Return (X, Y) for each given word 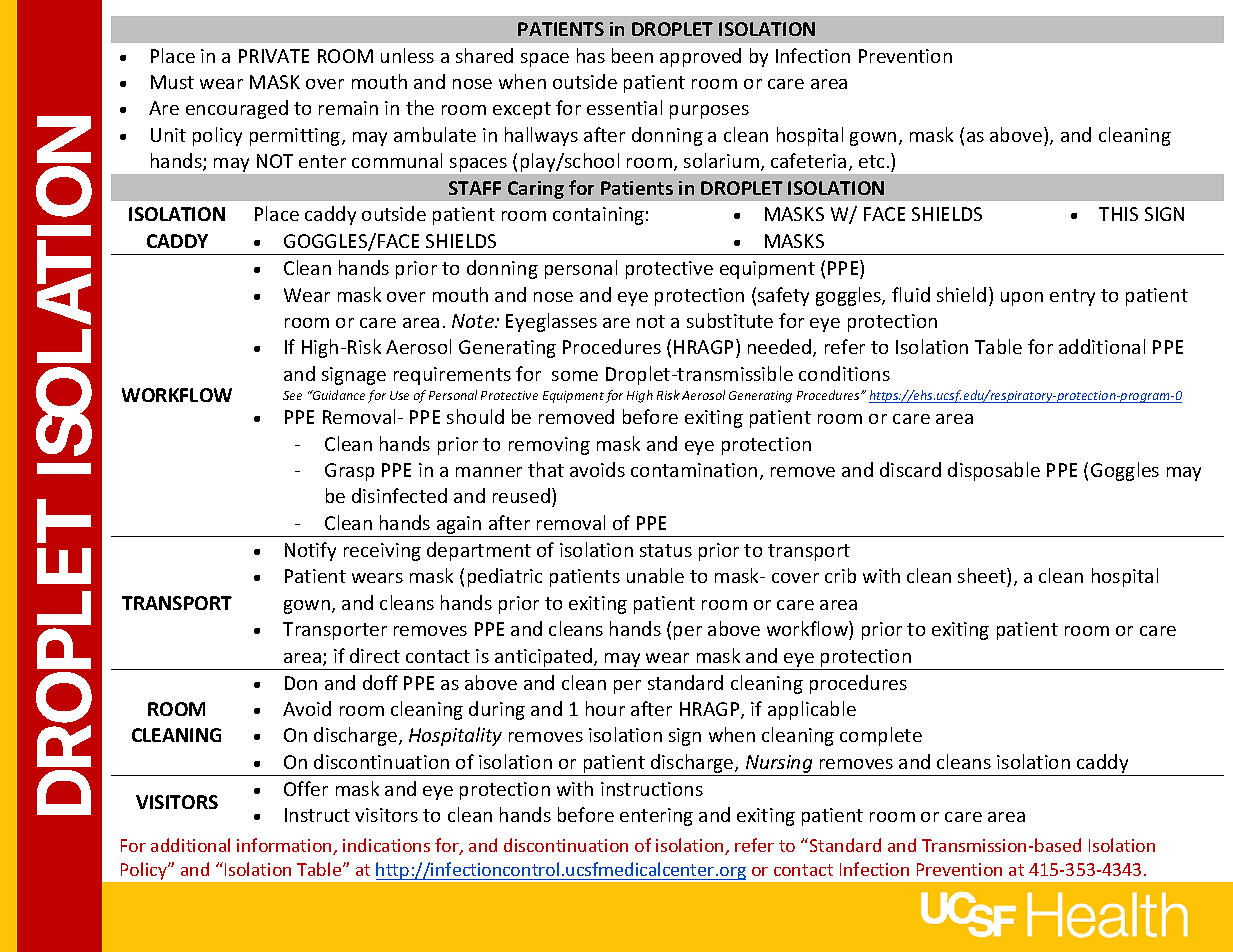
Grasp (349, 472)
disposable (994, 471)
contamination (694, 470)
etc (871, 161)
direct (375, 655)
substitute (730, 320)
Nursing (779, 765)
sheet (983, 575)
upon (1022, 299)
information (285, 846)
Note (474, 321)
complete (881, 736)
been (632, 55)
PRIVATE (274, 56)
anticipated (543, 657)
